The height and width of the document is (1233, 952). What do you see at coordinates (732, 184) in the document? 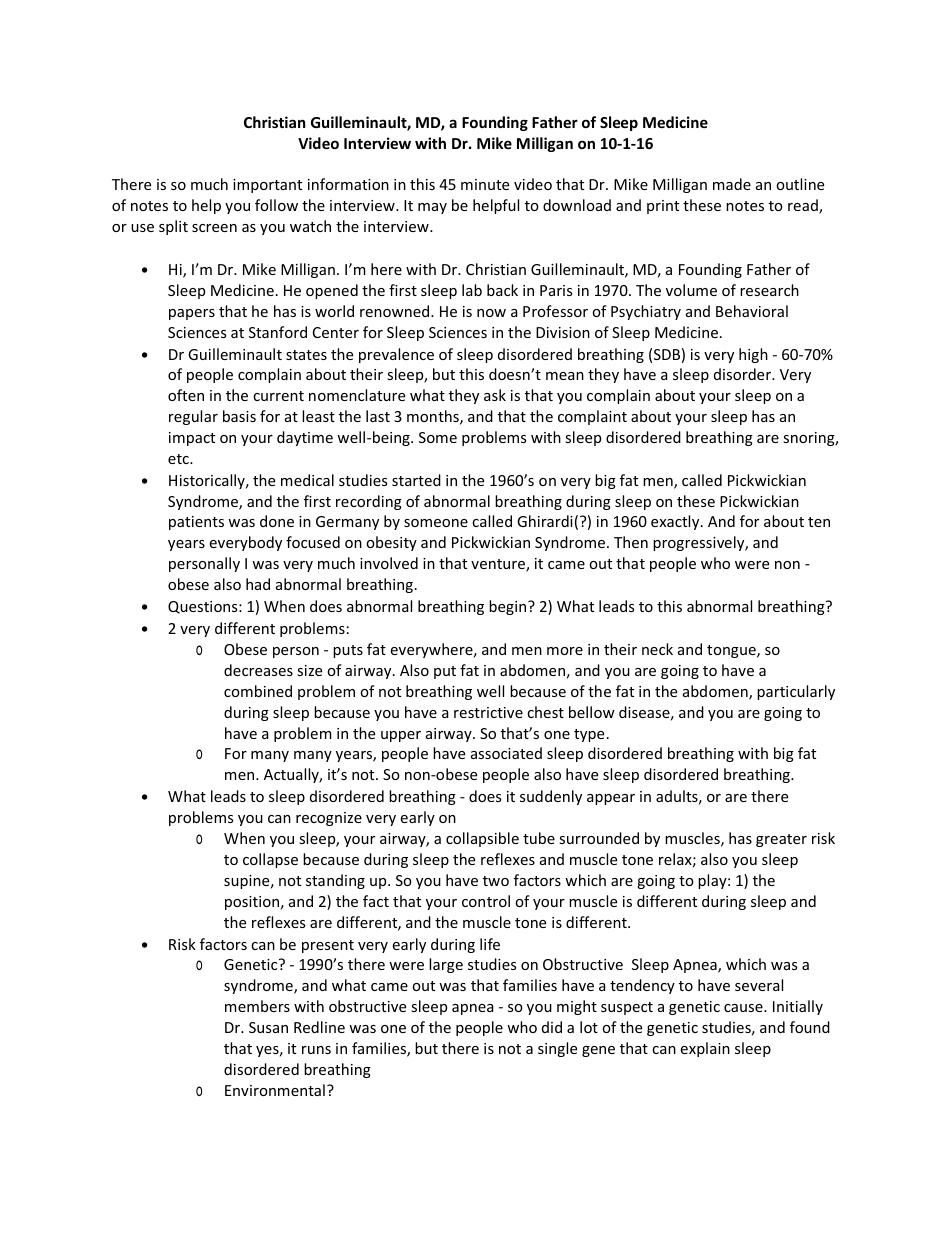
I see `made` at bounding box center [732, 184].
